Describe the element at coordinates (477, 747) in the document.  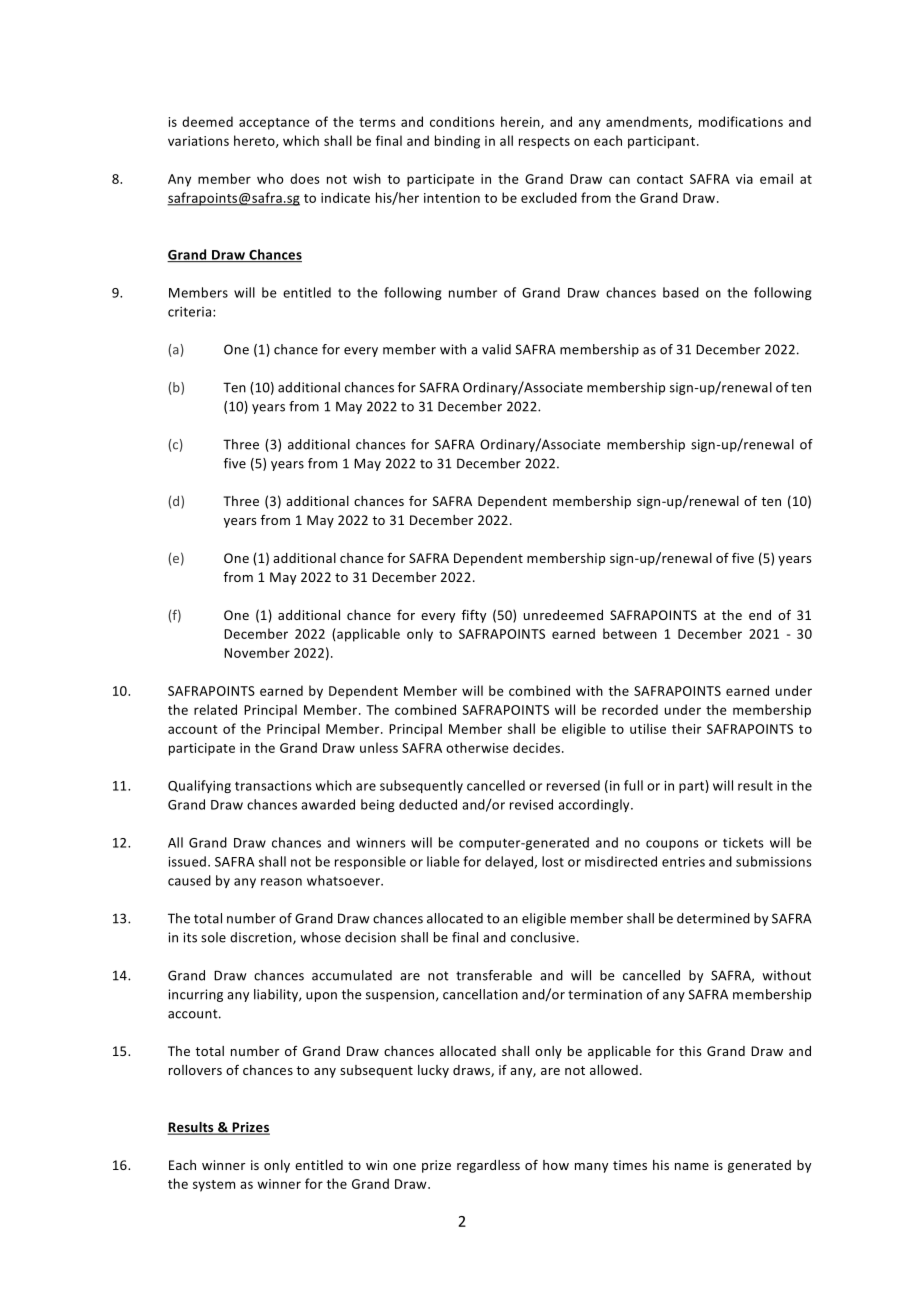
I see `otherwise` at that location.
